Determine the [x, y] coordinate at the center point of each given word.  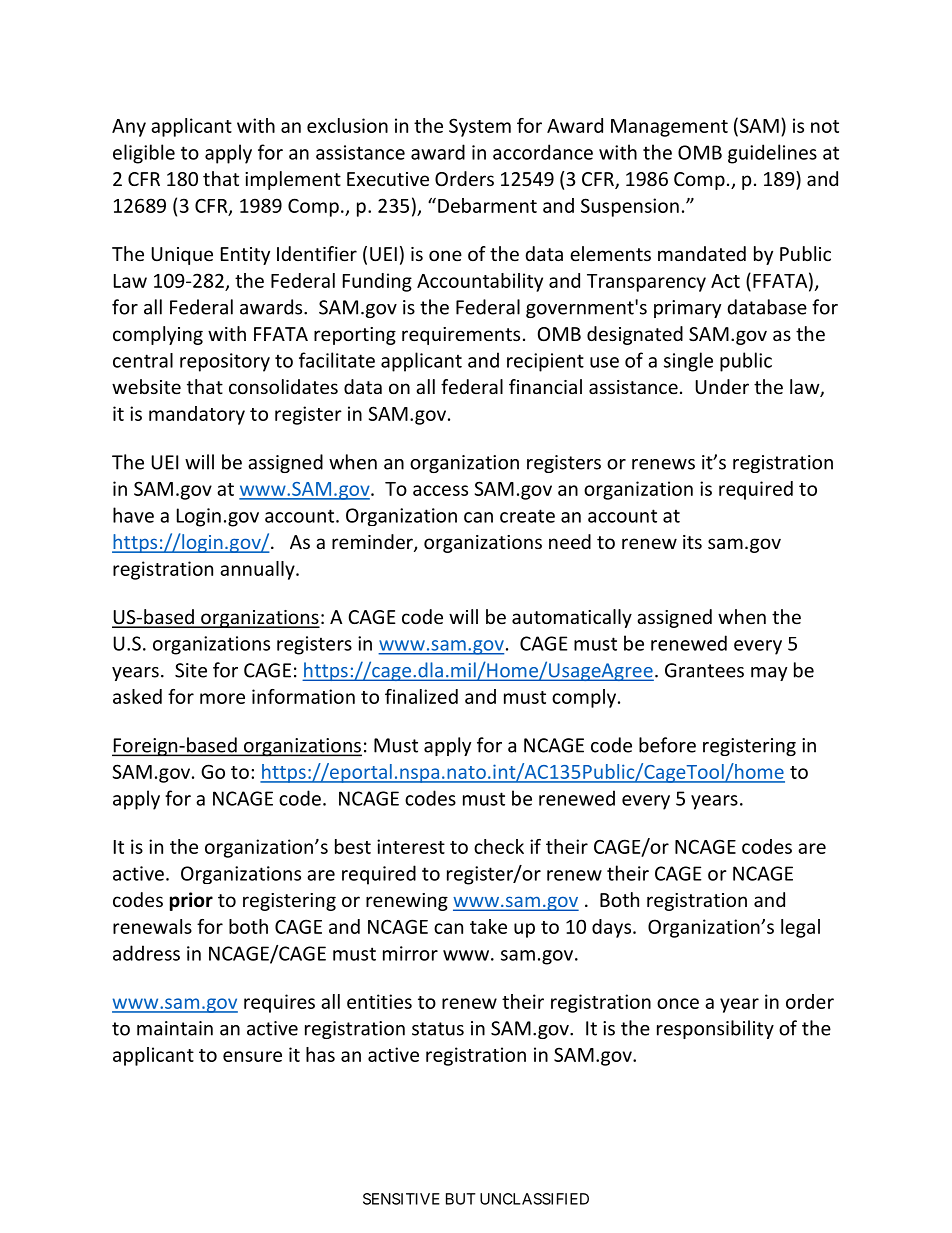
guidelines [772, 154]
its [692, 542]
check [499, 846]
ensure [252, 1056]
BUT [461, 1199]
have [133, 515]
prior [191, 901]
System [480, 127]
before [667, 745]
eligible [144, 154]
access [440, 490]
